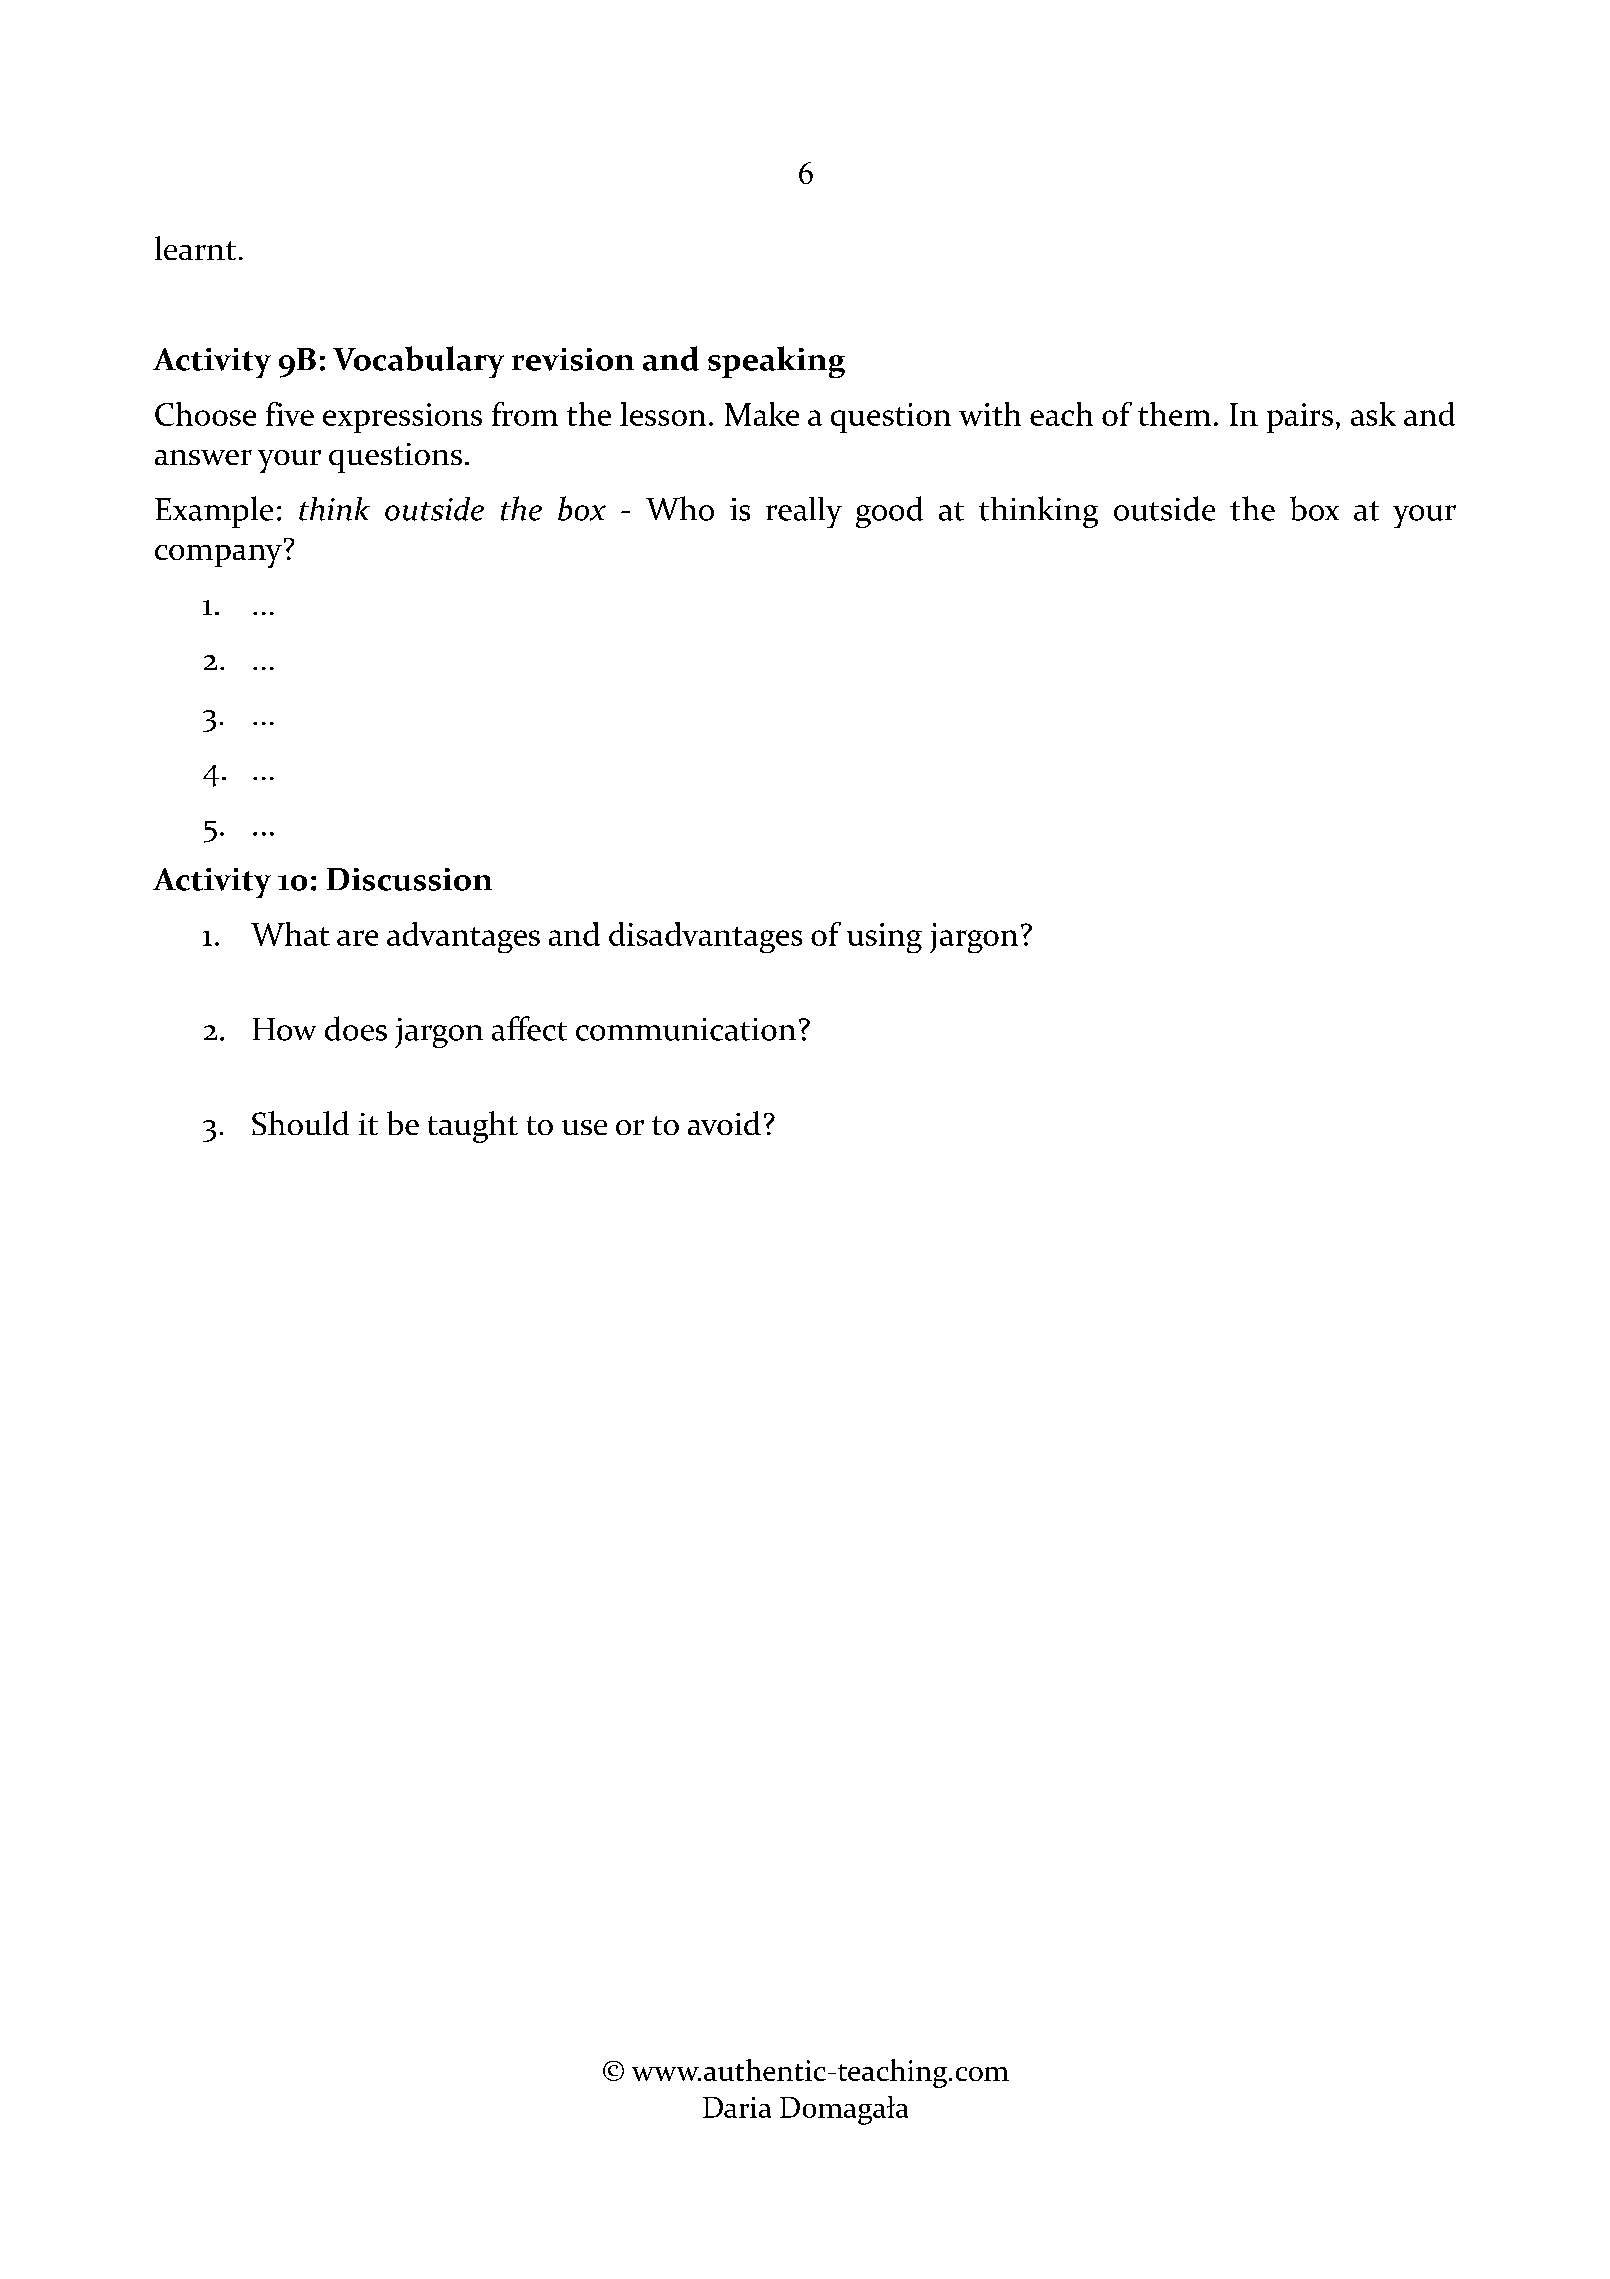 This image has height=2279, width=1610. I want to click on communication, so click(686, 1029).
